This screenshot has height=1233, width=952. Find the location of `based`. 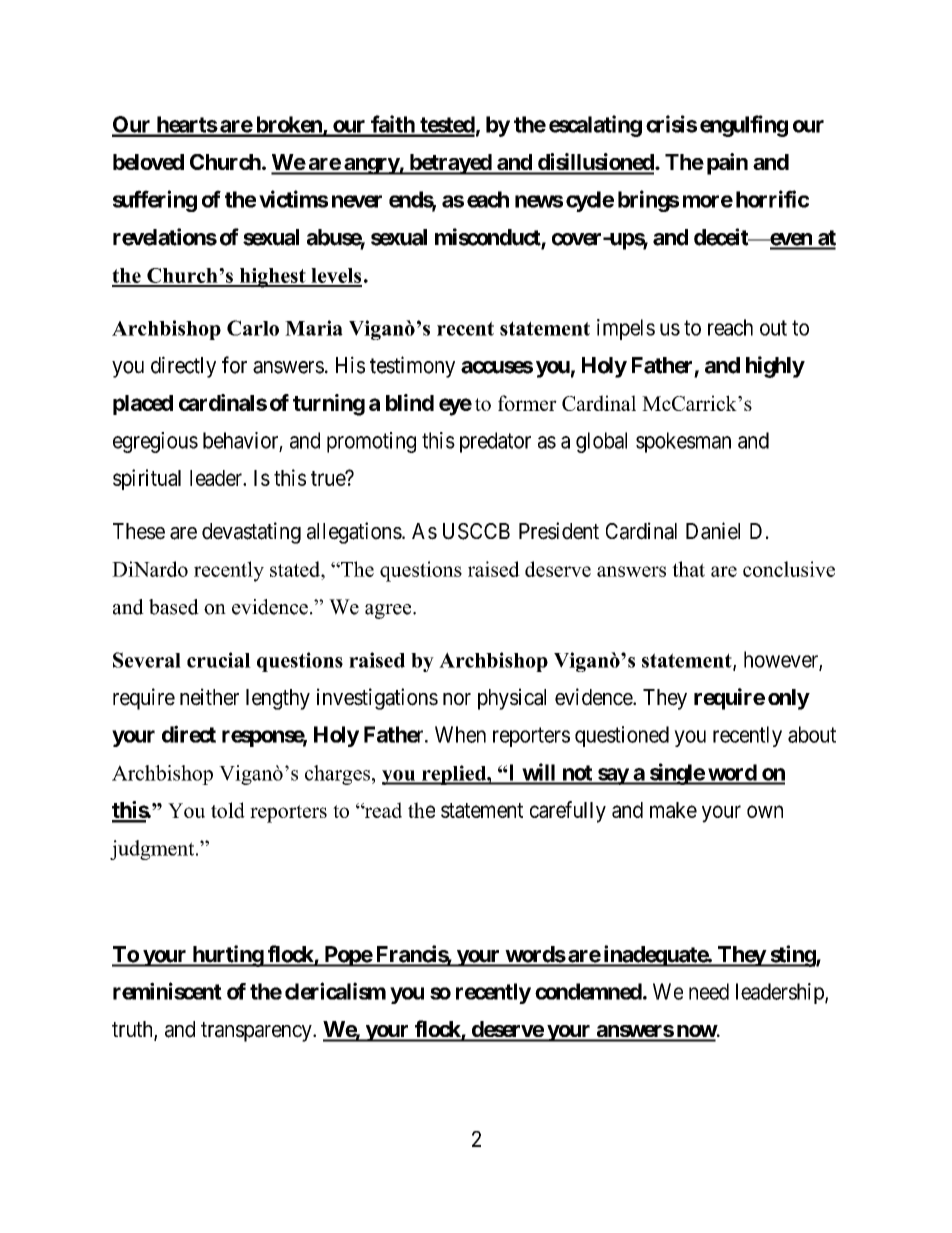

based is located at coordinates (174, 607).
